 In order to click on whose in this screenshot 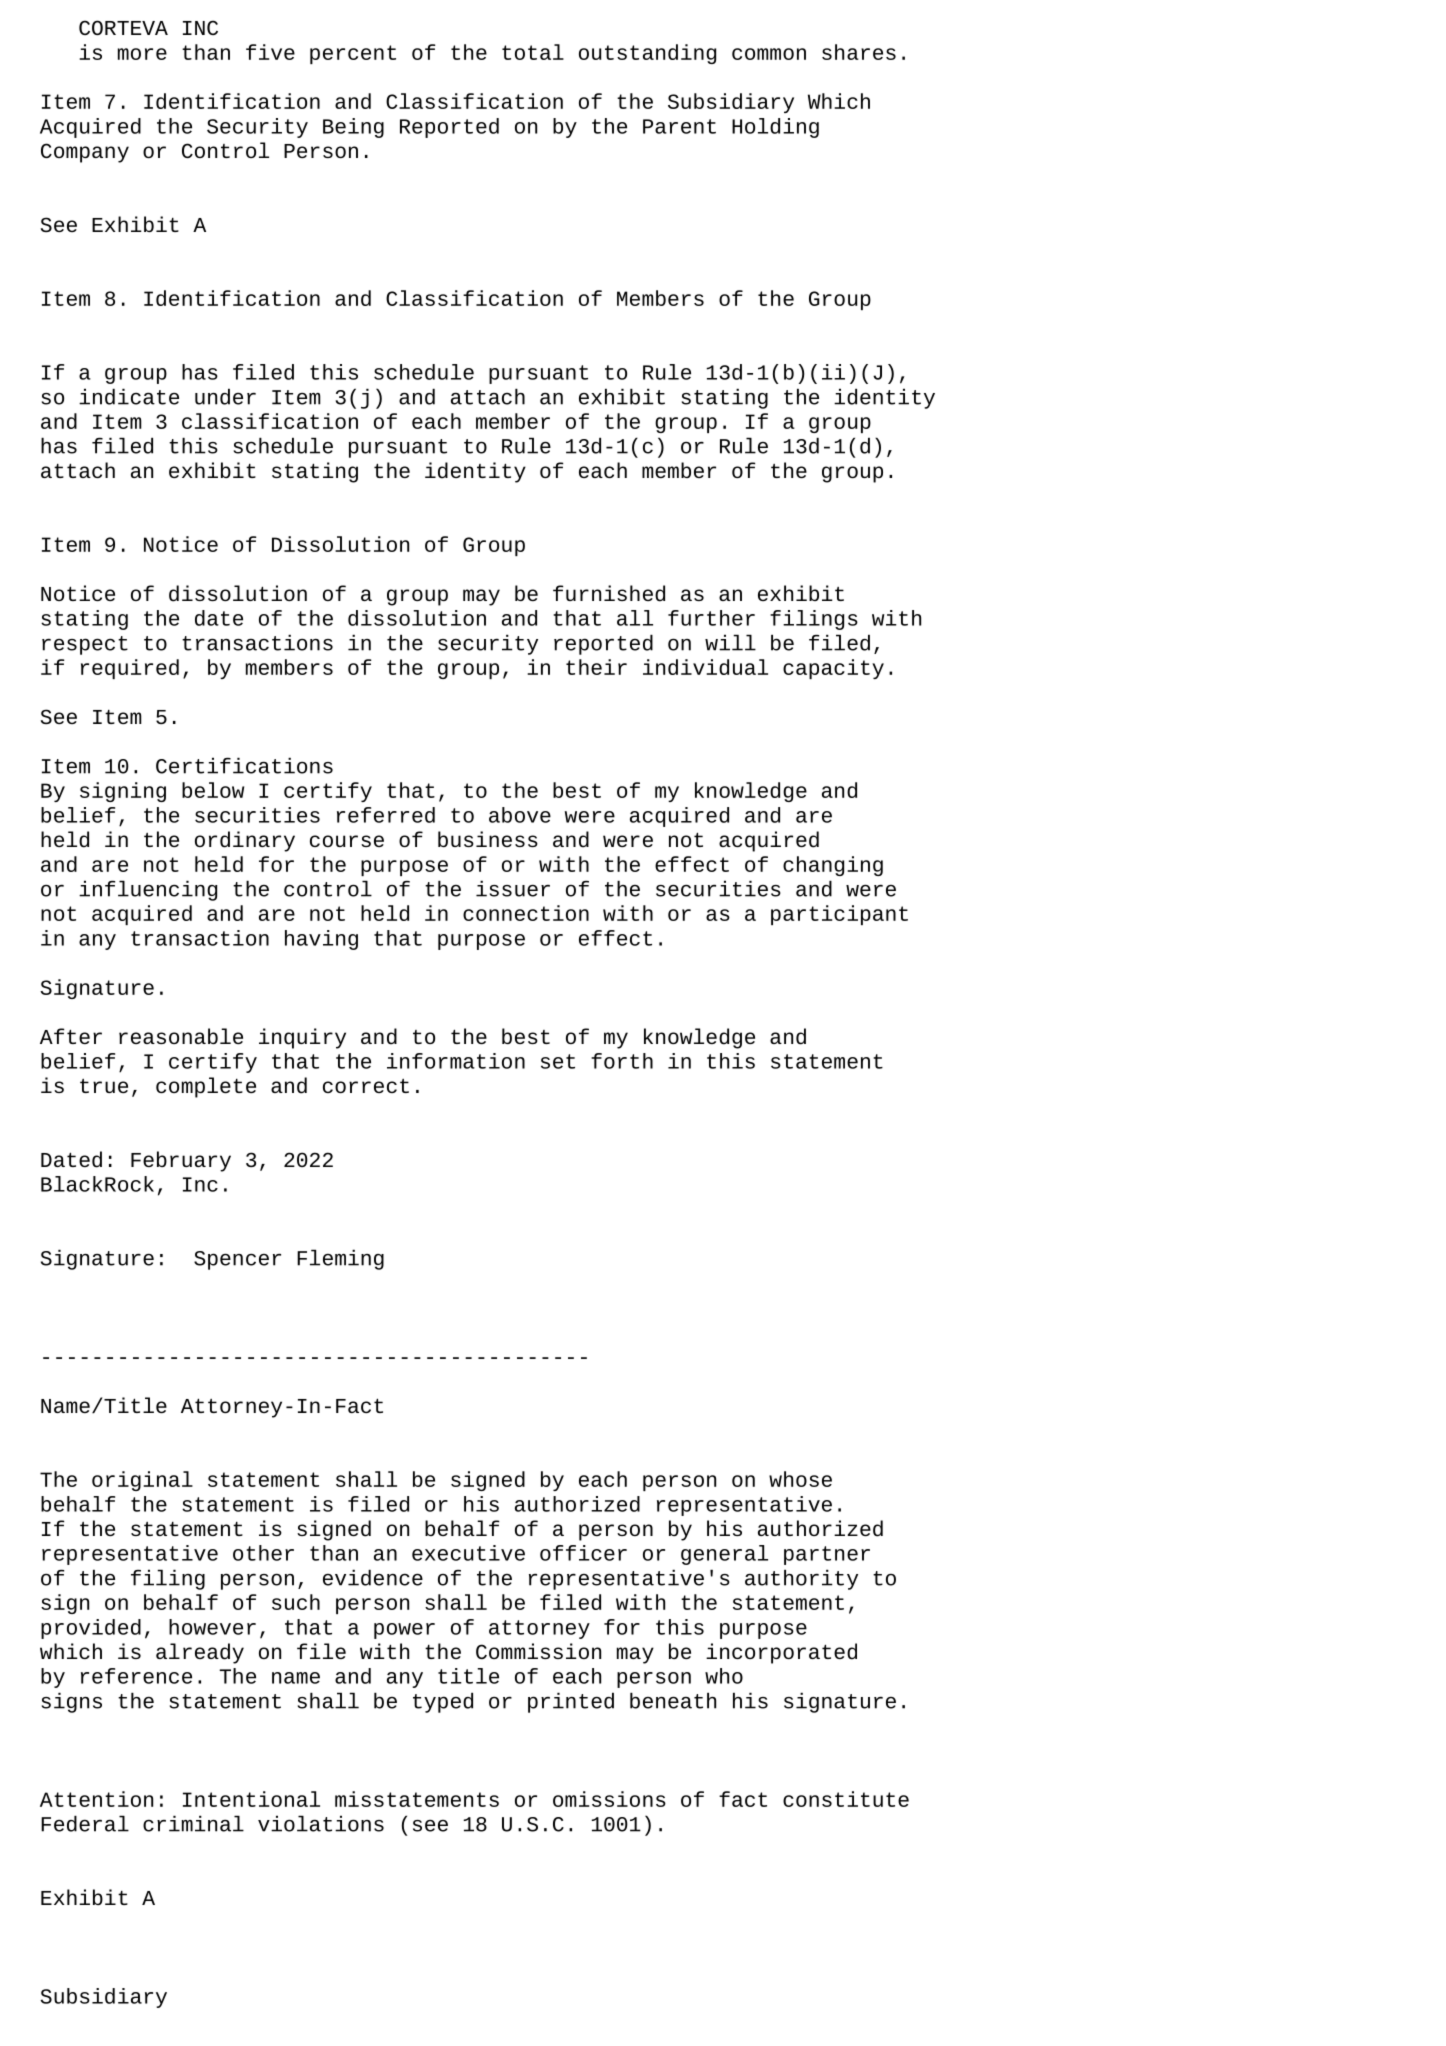, I will do `click(800, 1479)`.
